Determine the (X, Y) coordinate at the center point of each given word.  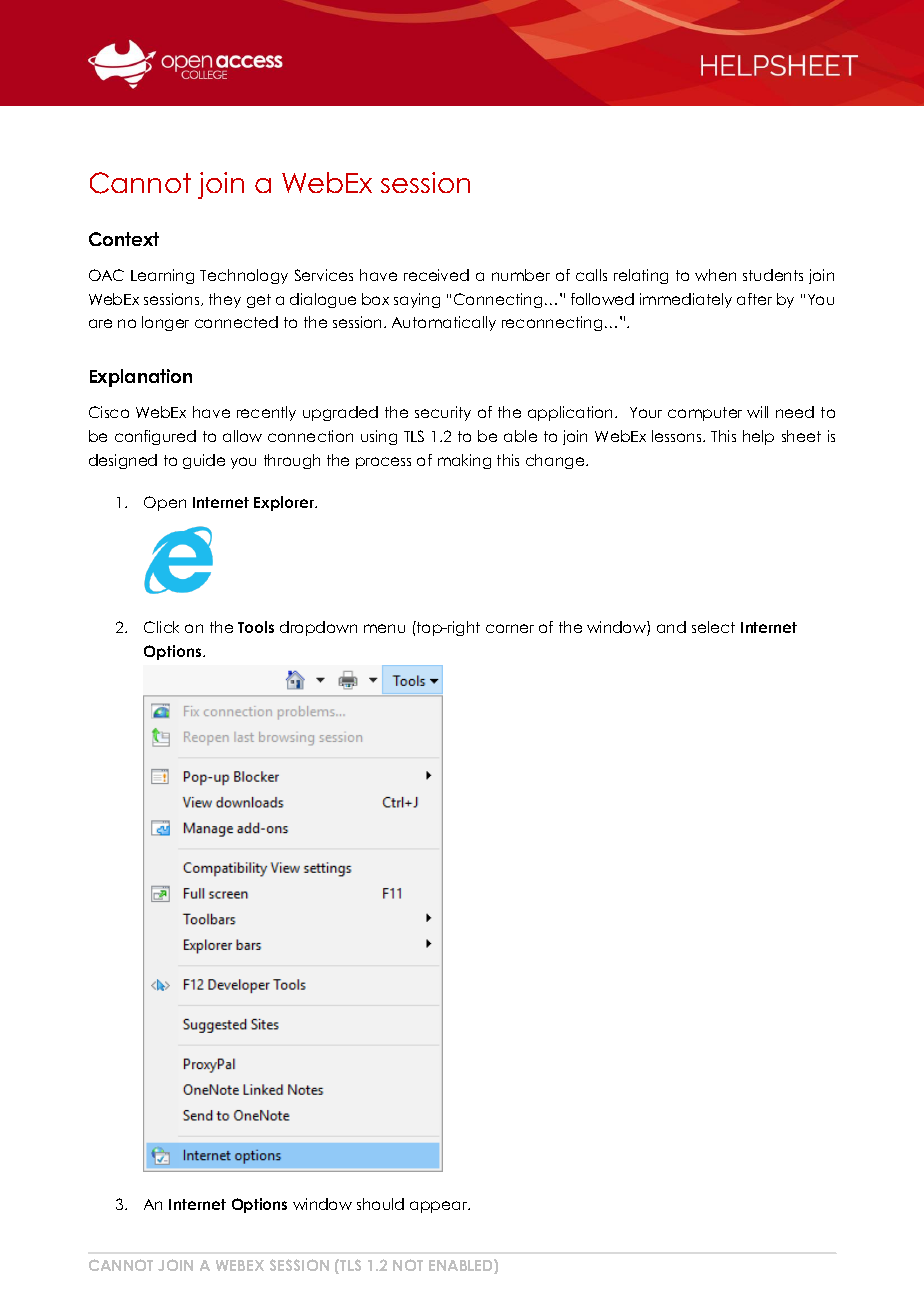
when (715, 275)
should (380, 1204)
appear (440, 1207)
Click (161, 627)
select (713, 627)
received (436, 275)
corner (510, 628)
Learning (162, 276)
